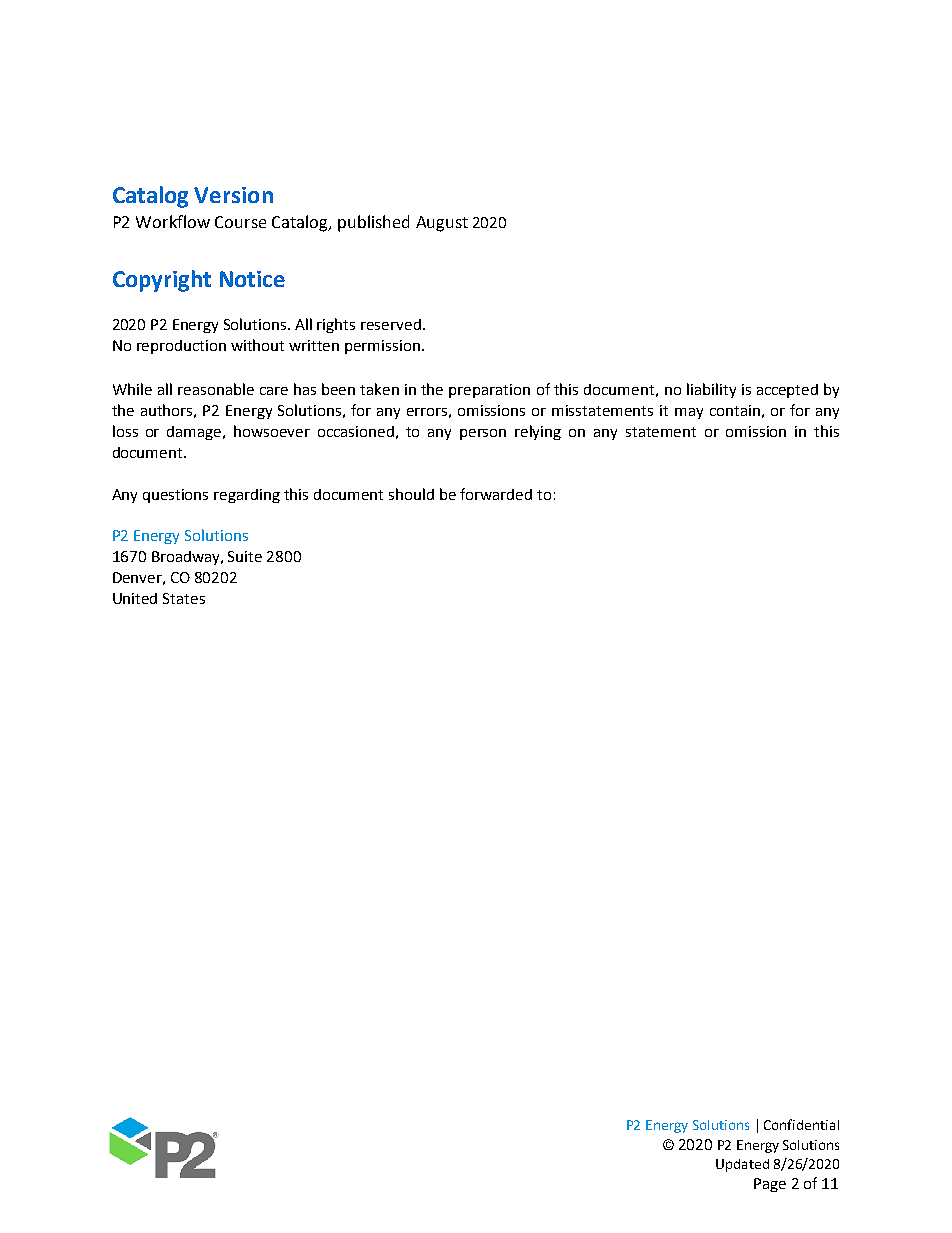 This document has height=1233, width=952. What do you see at coordinates (689, 413) in the document?
I see `may` at bounding box center [689, 413].
